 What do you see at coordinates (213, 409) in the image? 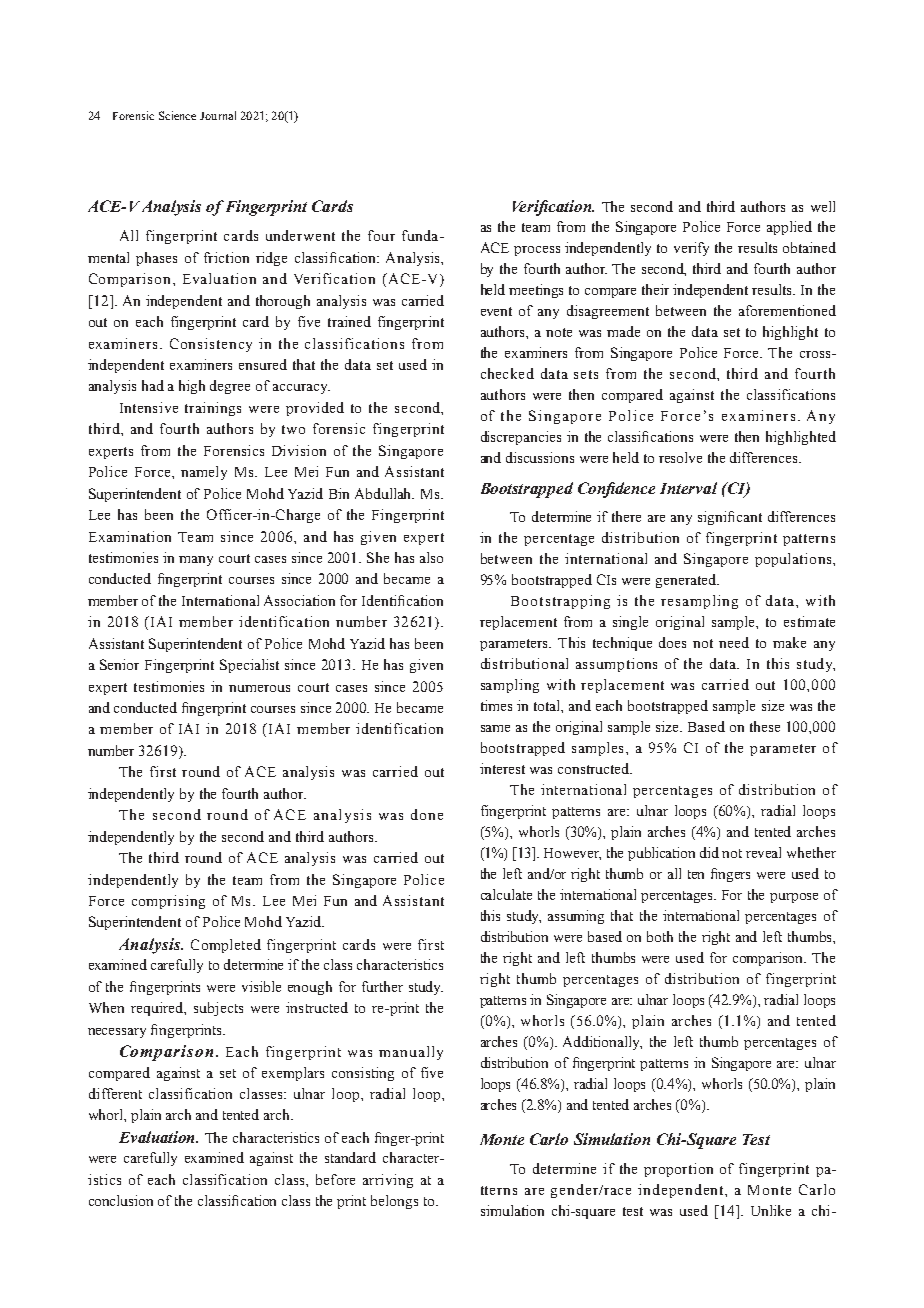
I see `trainings` at bounding box center [213, 409].
